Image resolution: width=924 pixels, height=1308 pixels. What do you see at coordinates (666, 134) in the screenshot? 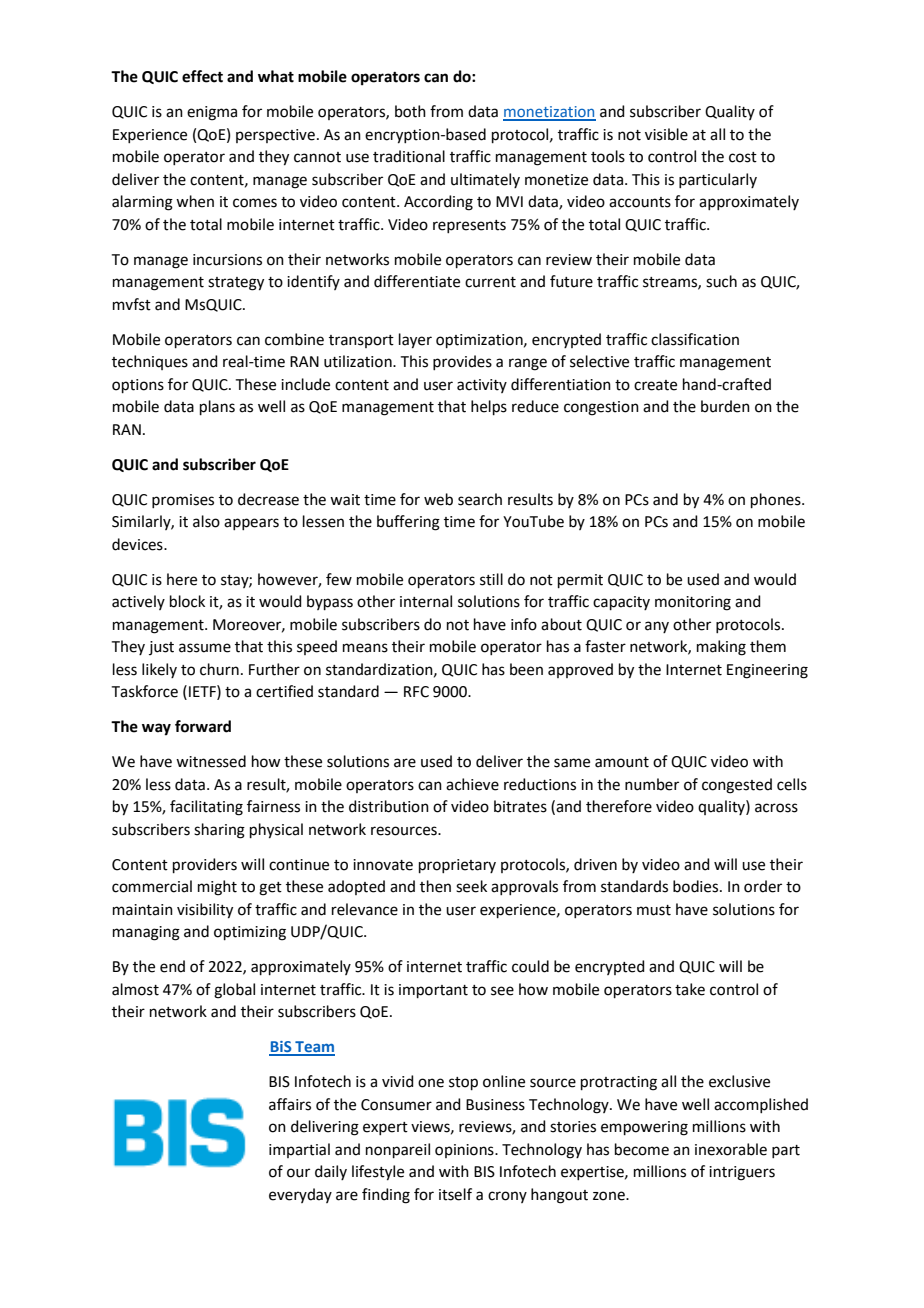
I see `visible` at bounding box center [666, 134].
